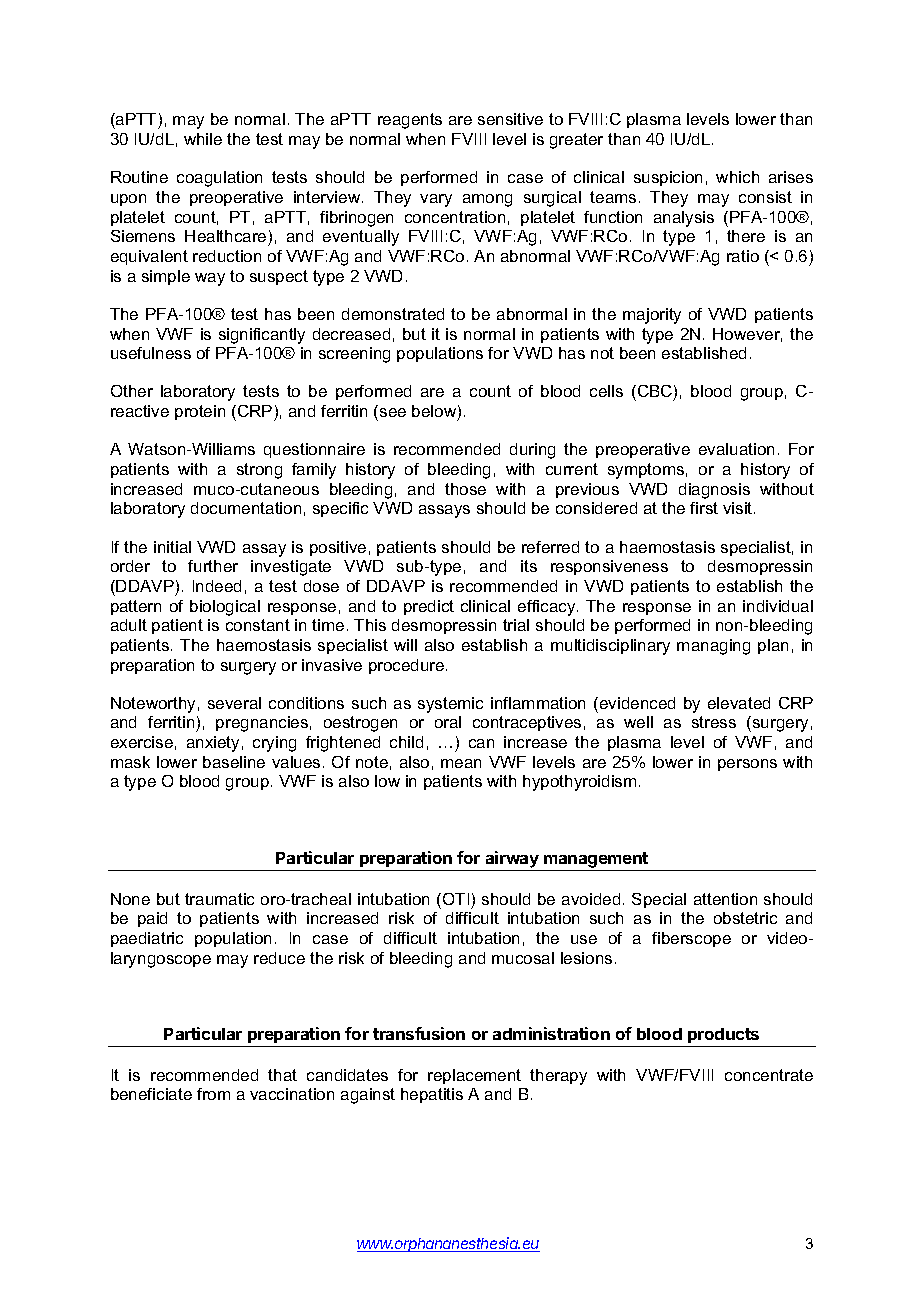 The width and height of the page is (924, 1308). What do you see at coordinates (203, 139) in the page?
I see `while` at bounding box center [203, 139].
